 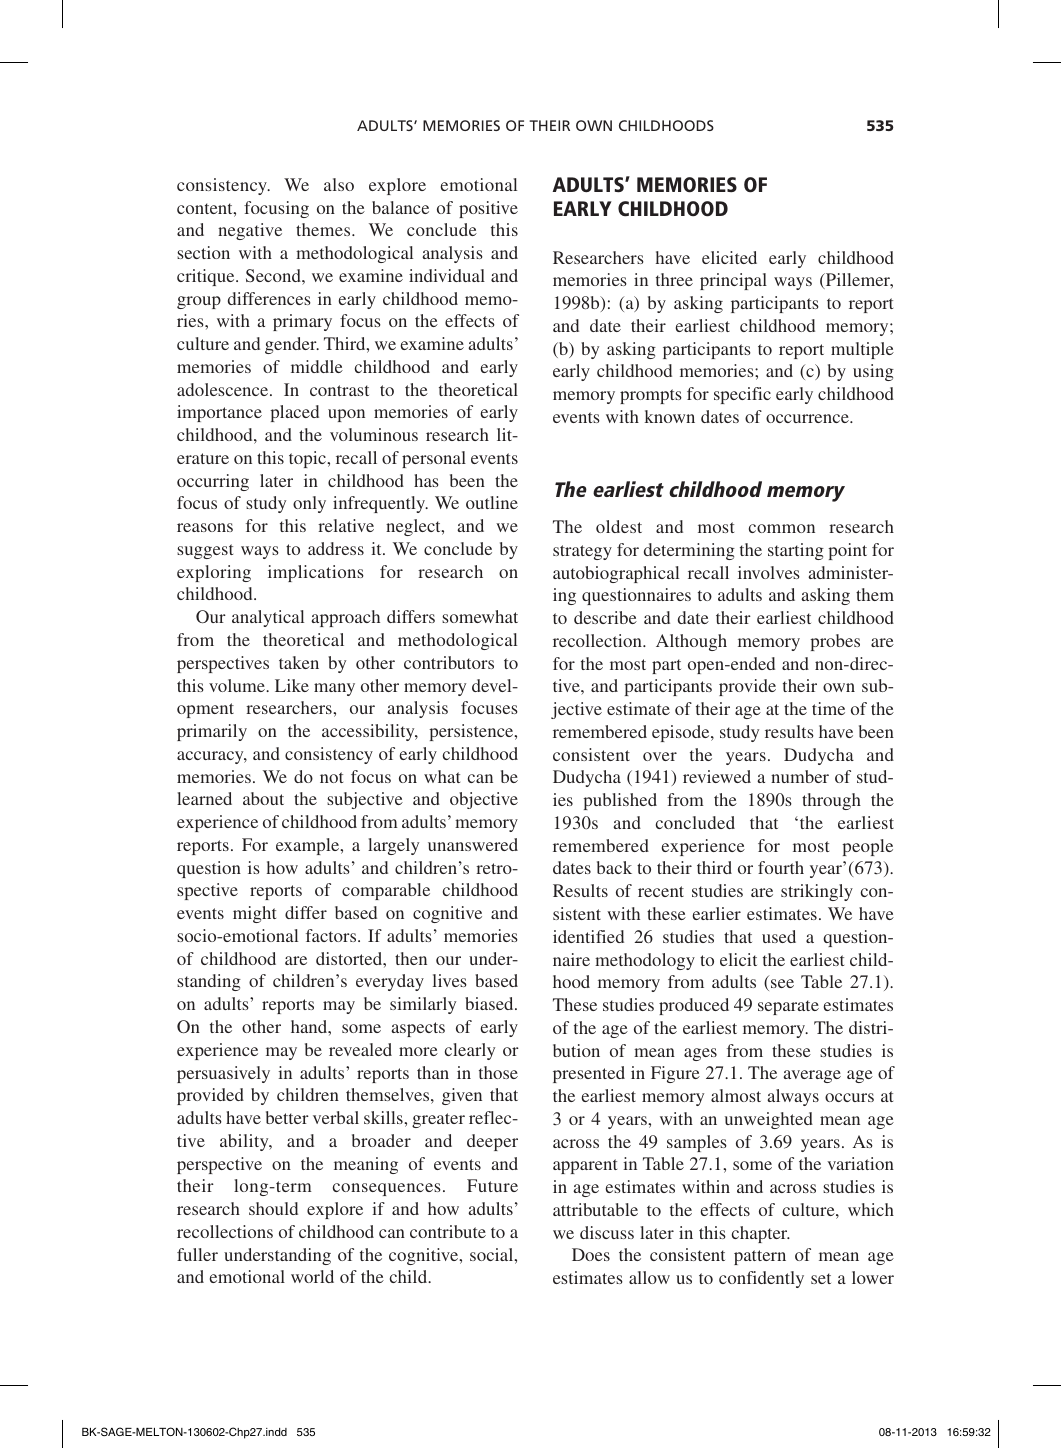 I want to click on principal, so click(x=733, y=281).
